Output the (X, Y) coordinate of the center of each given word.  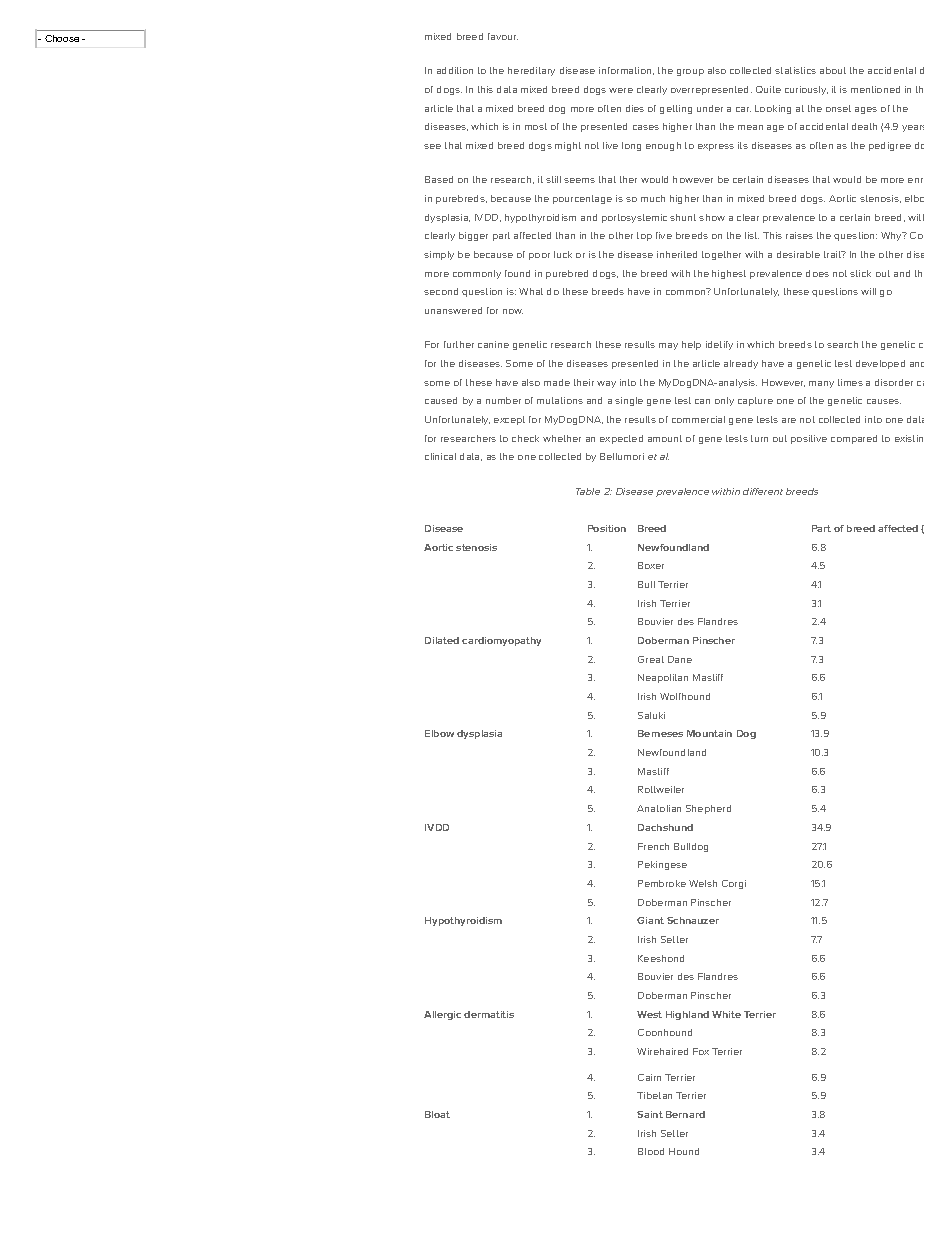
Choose (62, 38)
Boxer (651, 565)
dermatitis (489, 1014)
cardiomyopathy (501, 641)
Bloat (437, 1114)
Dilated (442, 640)
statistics (795, 70)
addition (455, 70)
